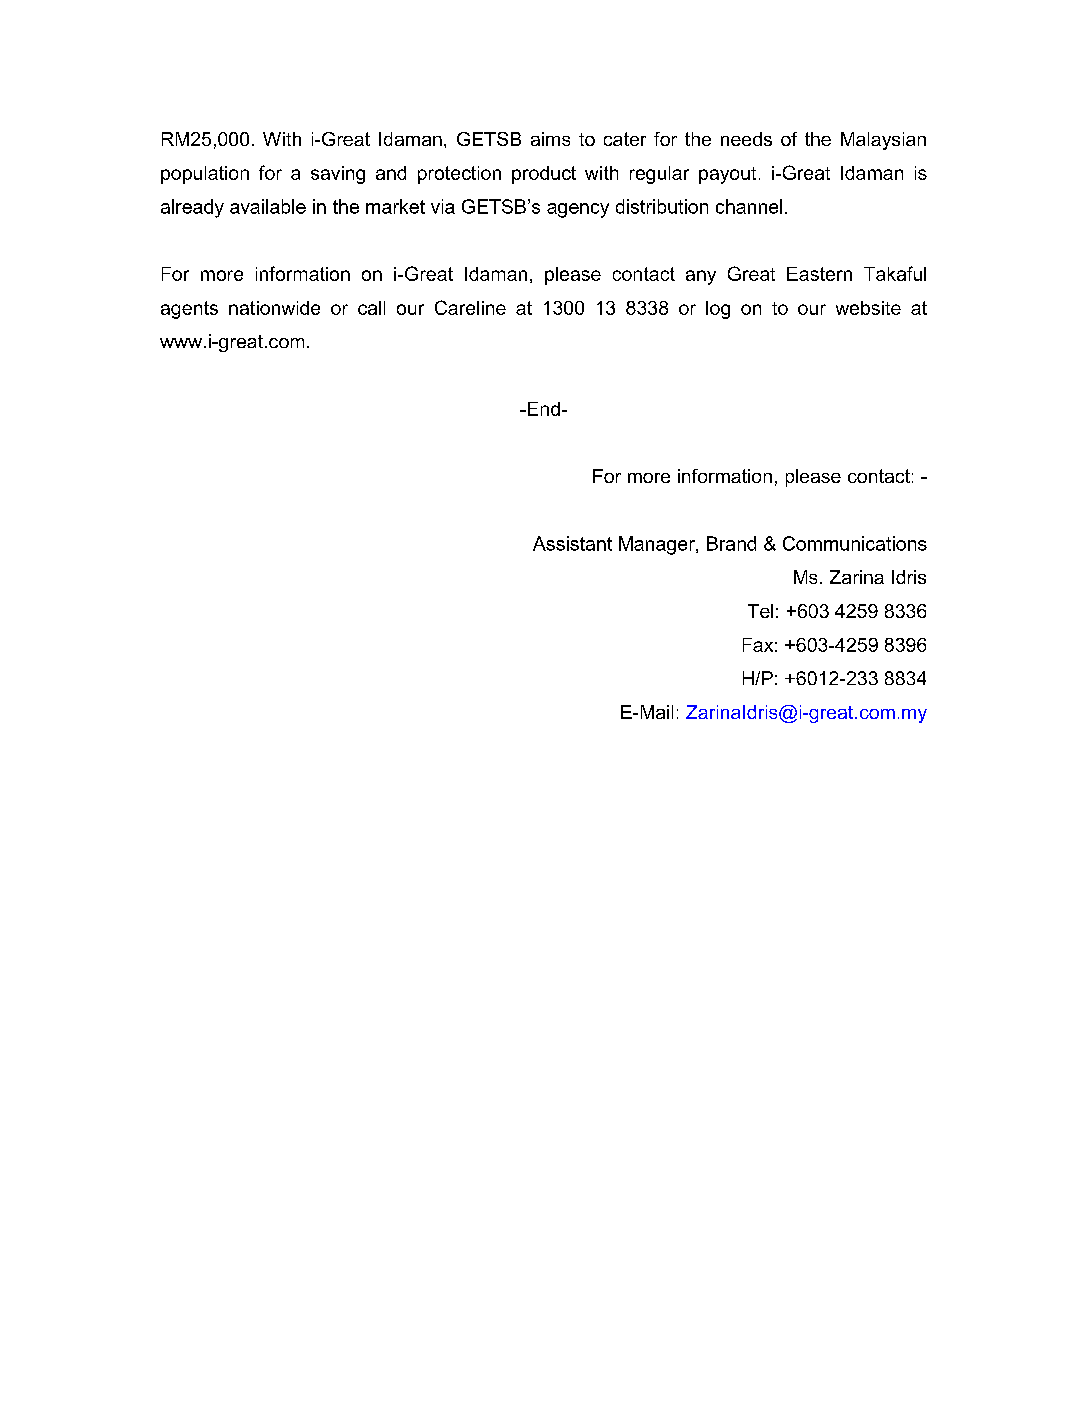  Describe the element at coordinates (718, 310) in the image. I see `log` at that location.
